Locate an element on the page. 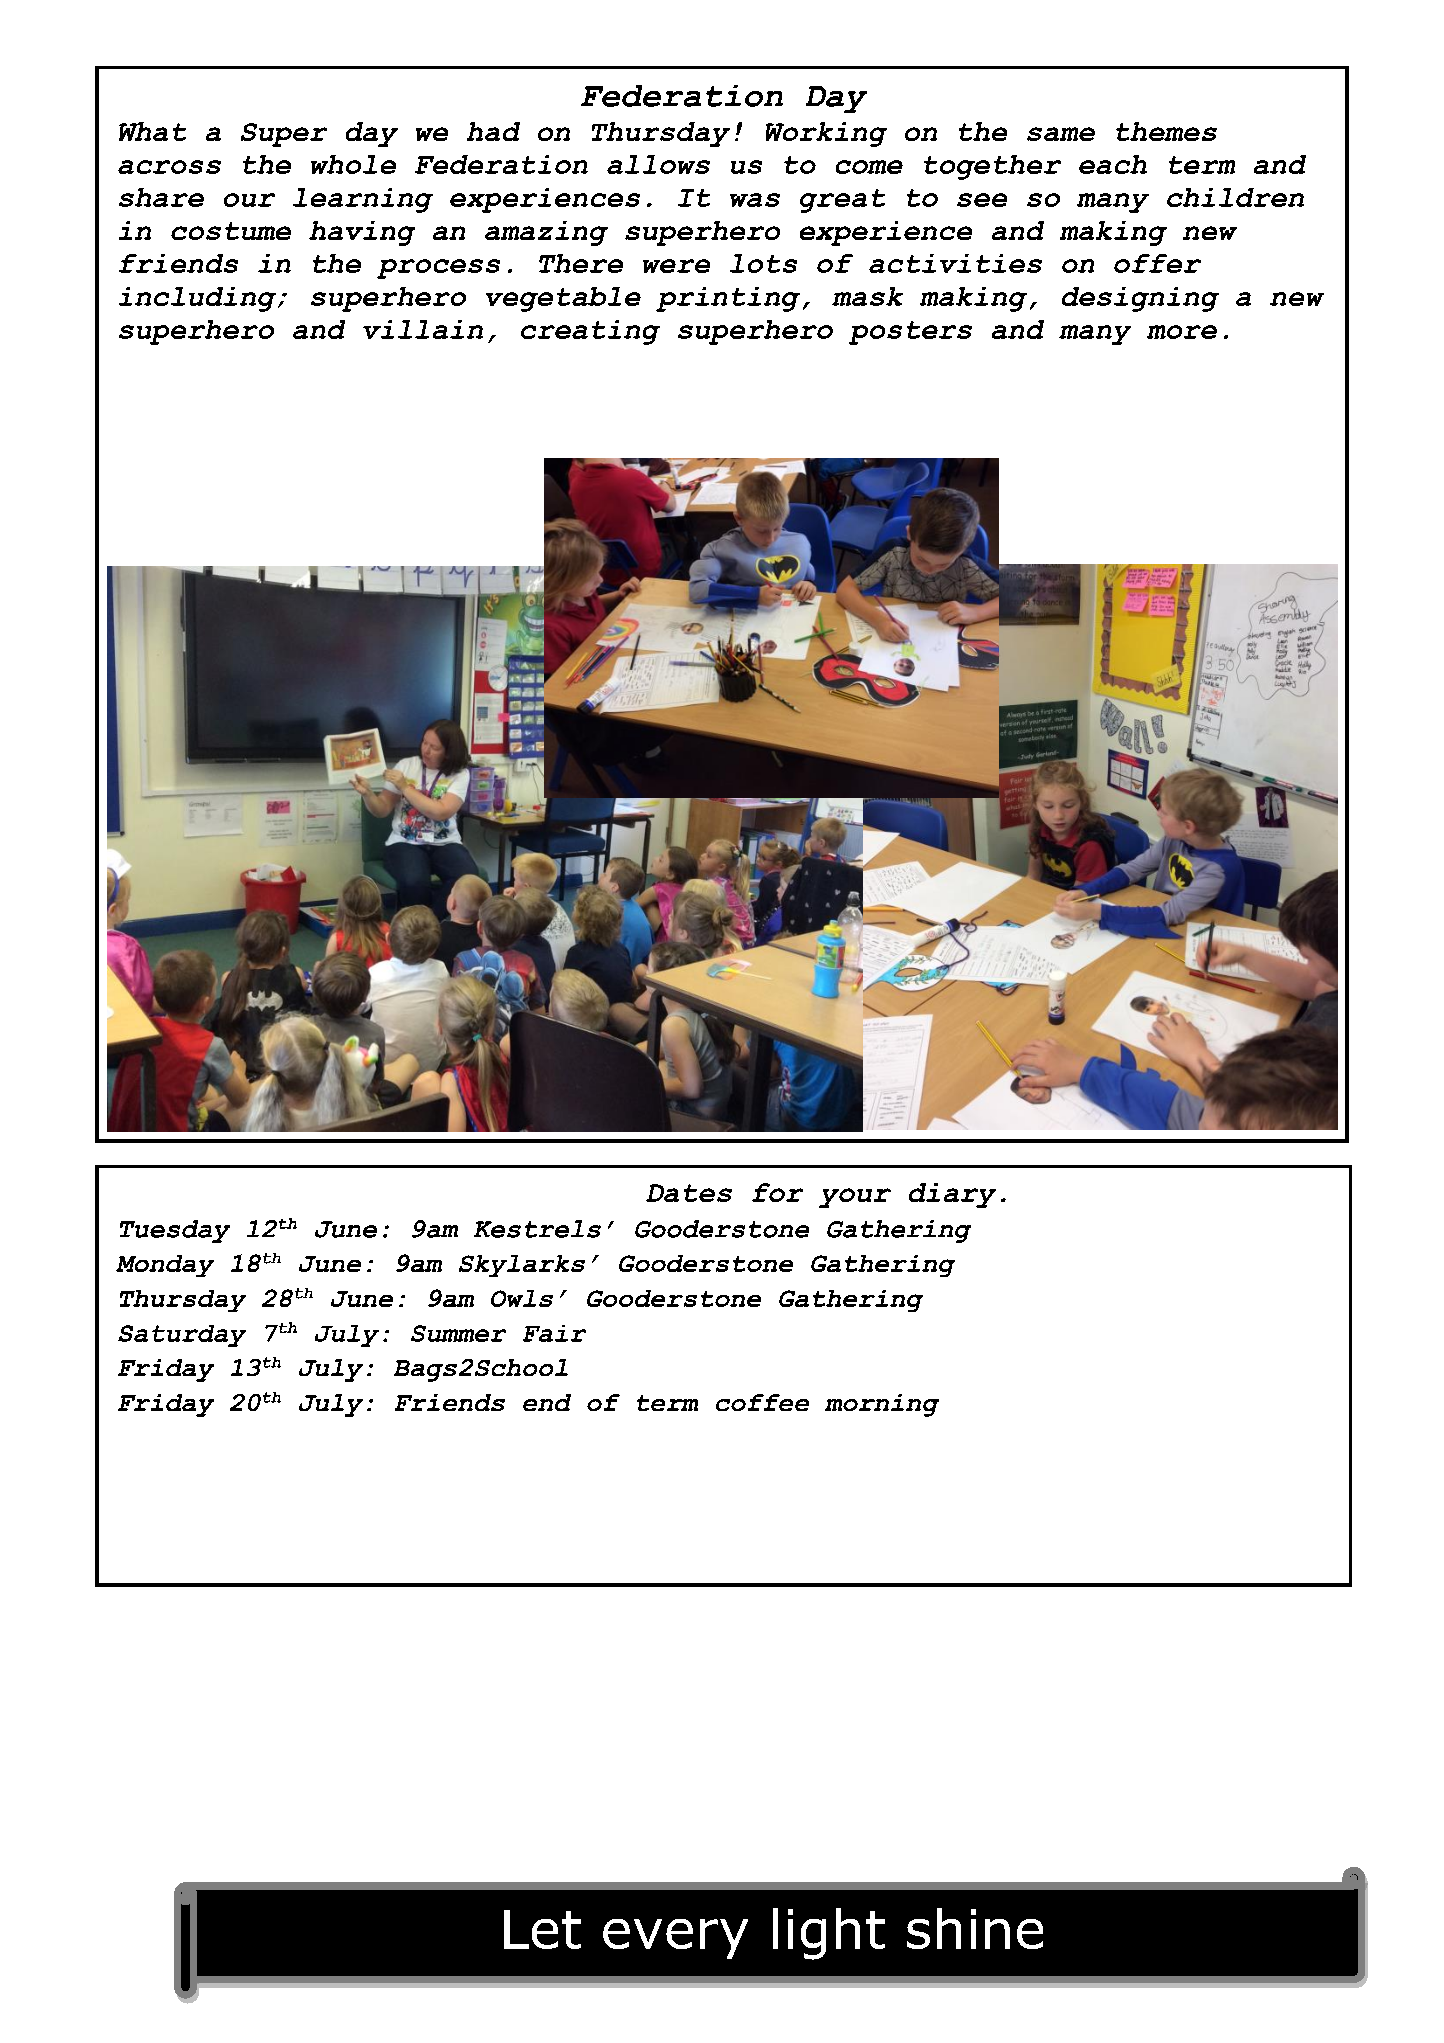 The image size is (1444, 2043). each is located at coordinates (1113, 164).
